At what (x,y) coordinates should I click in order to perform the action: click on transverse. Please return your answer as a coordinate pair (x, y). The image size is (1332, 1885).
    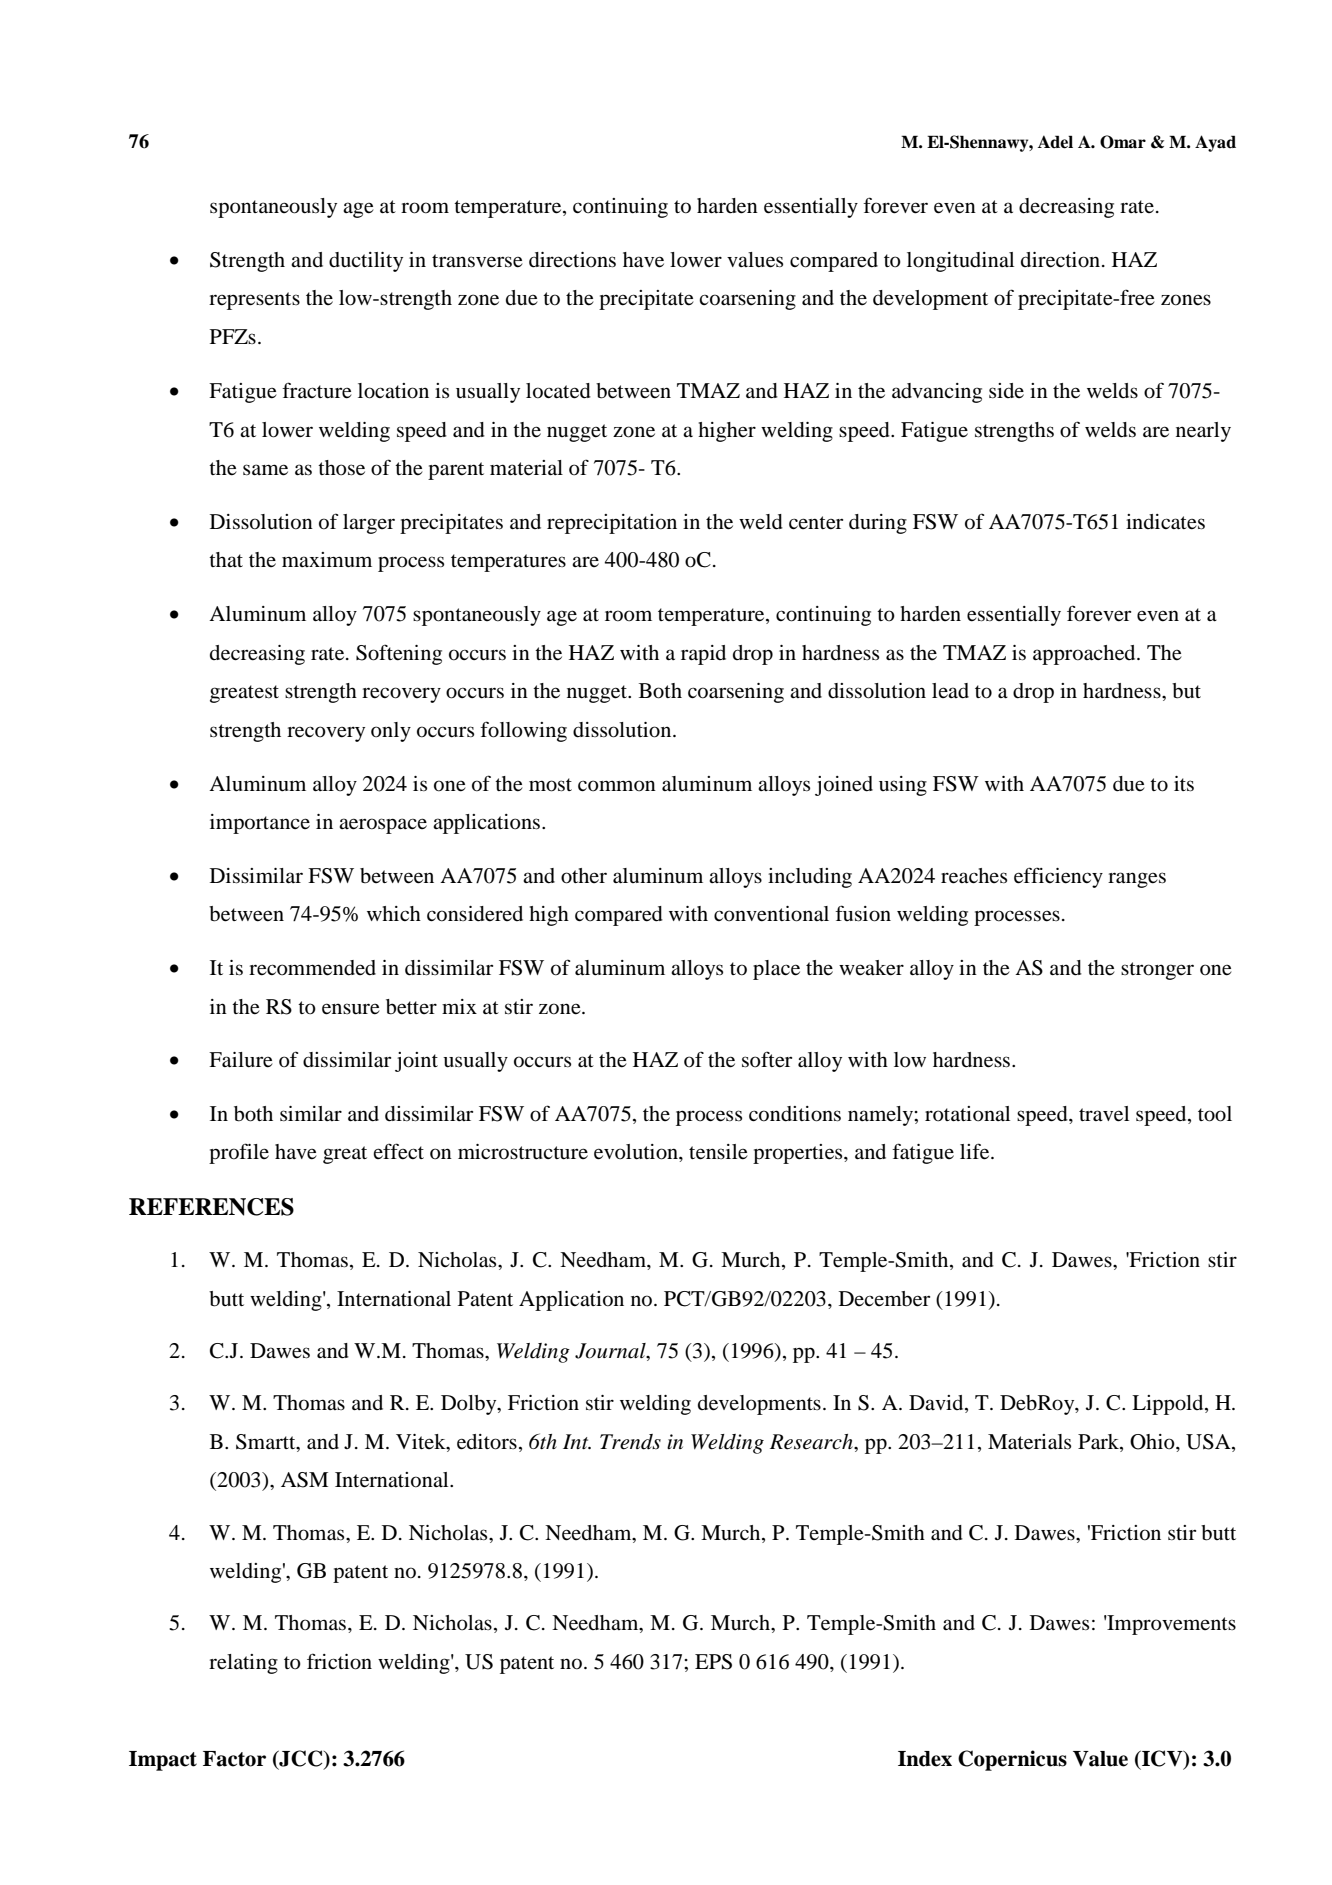
    Looking at the image, I should click on (477, 261).
